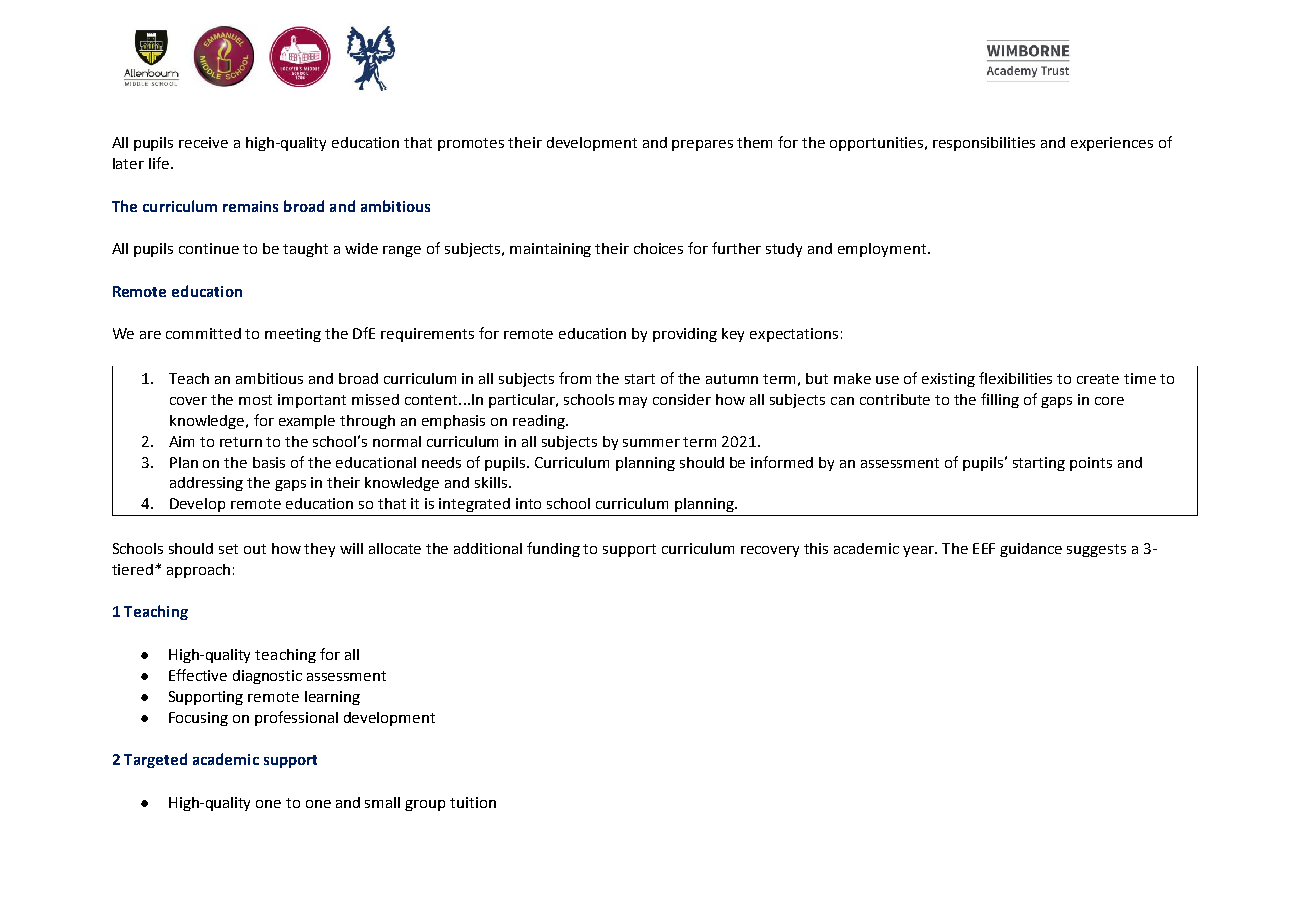 The height and width of the screenshot is (924, 1309). Describe the element at coordinates (575, 378) in the screenshot. I see `from` at that location.
